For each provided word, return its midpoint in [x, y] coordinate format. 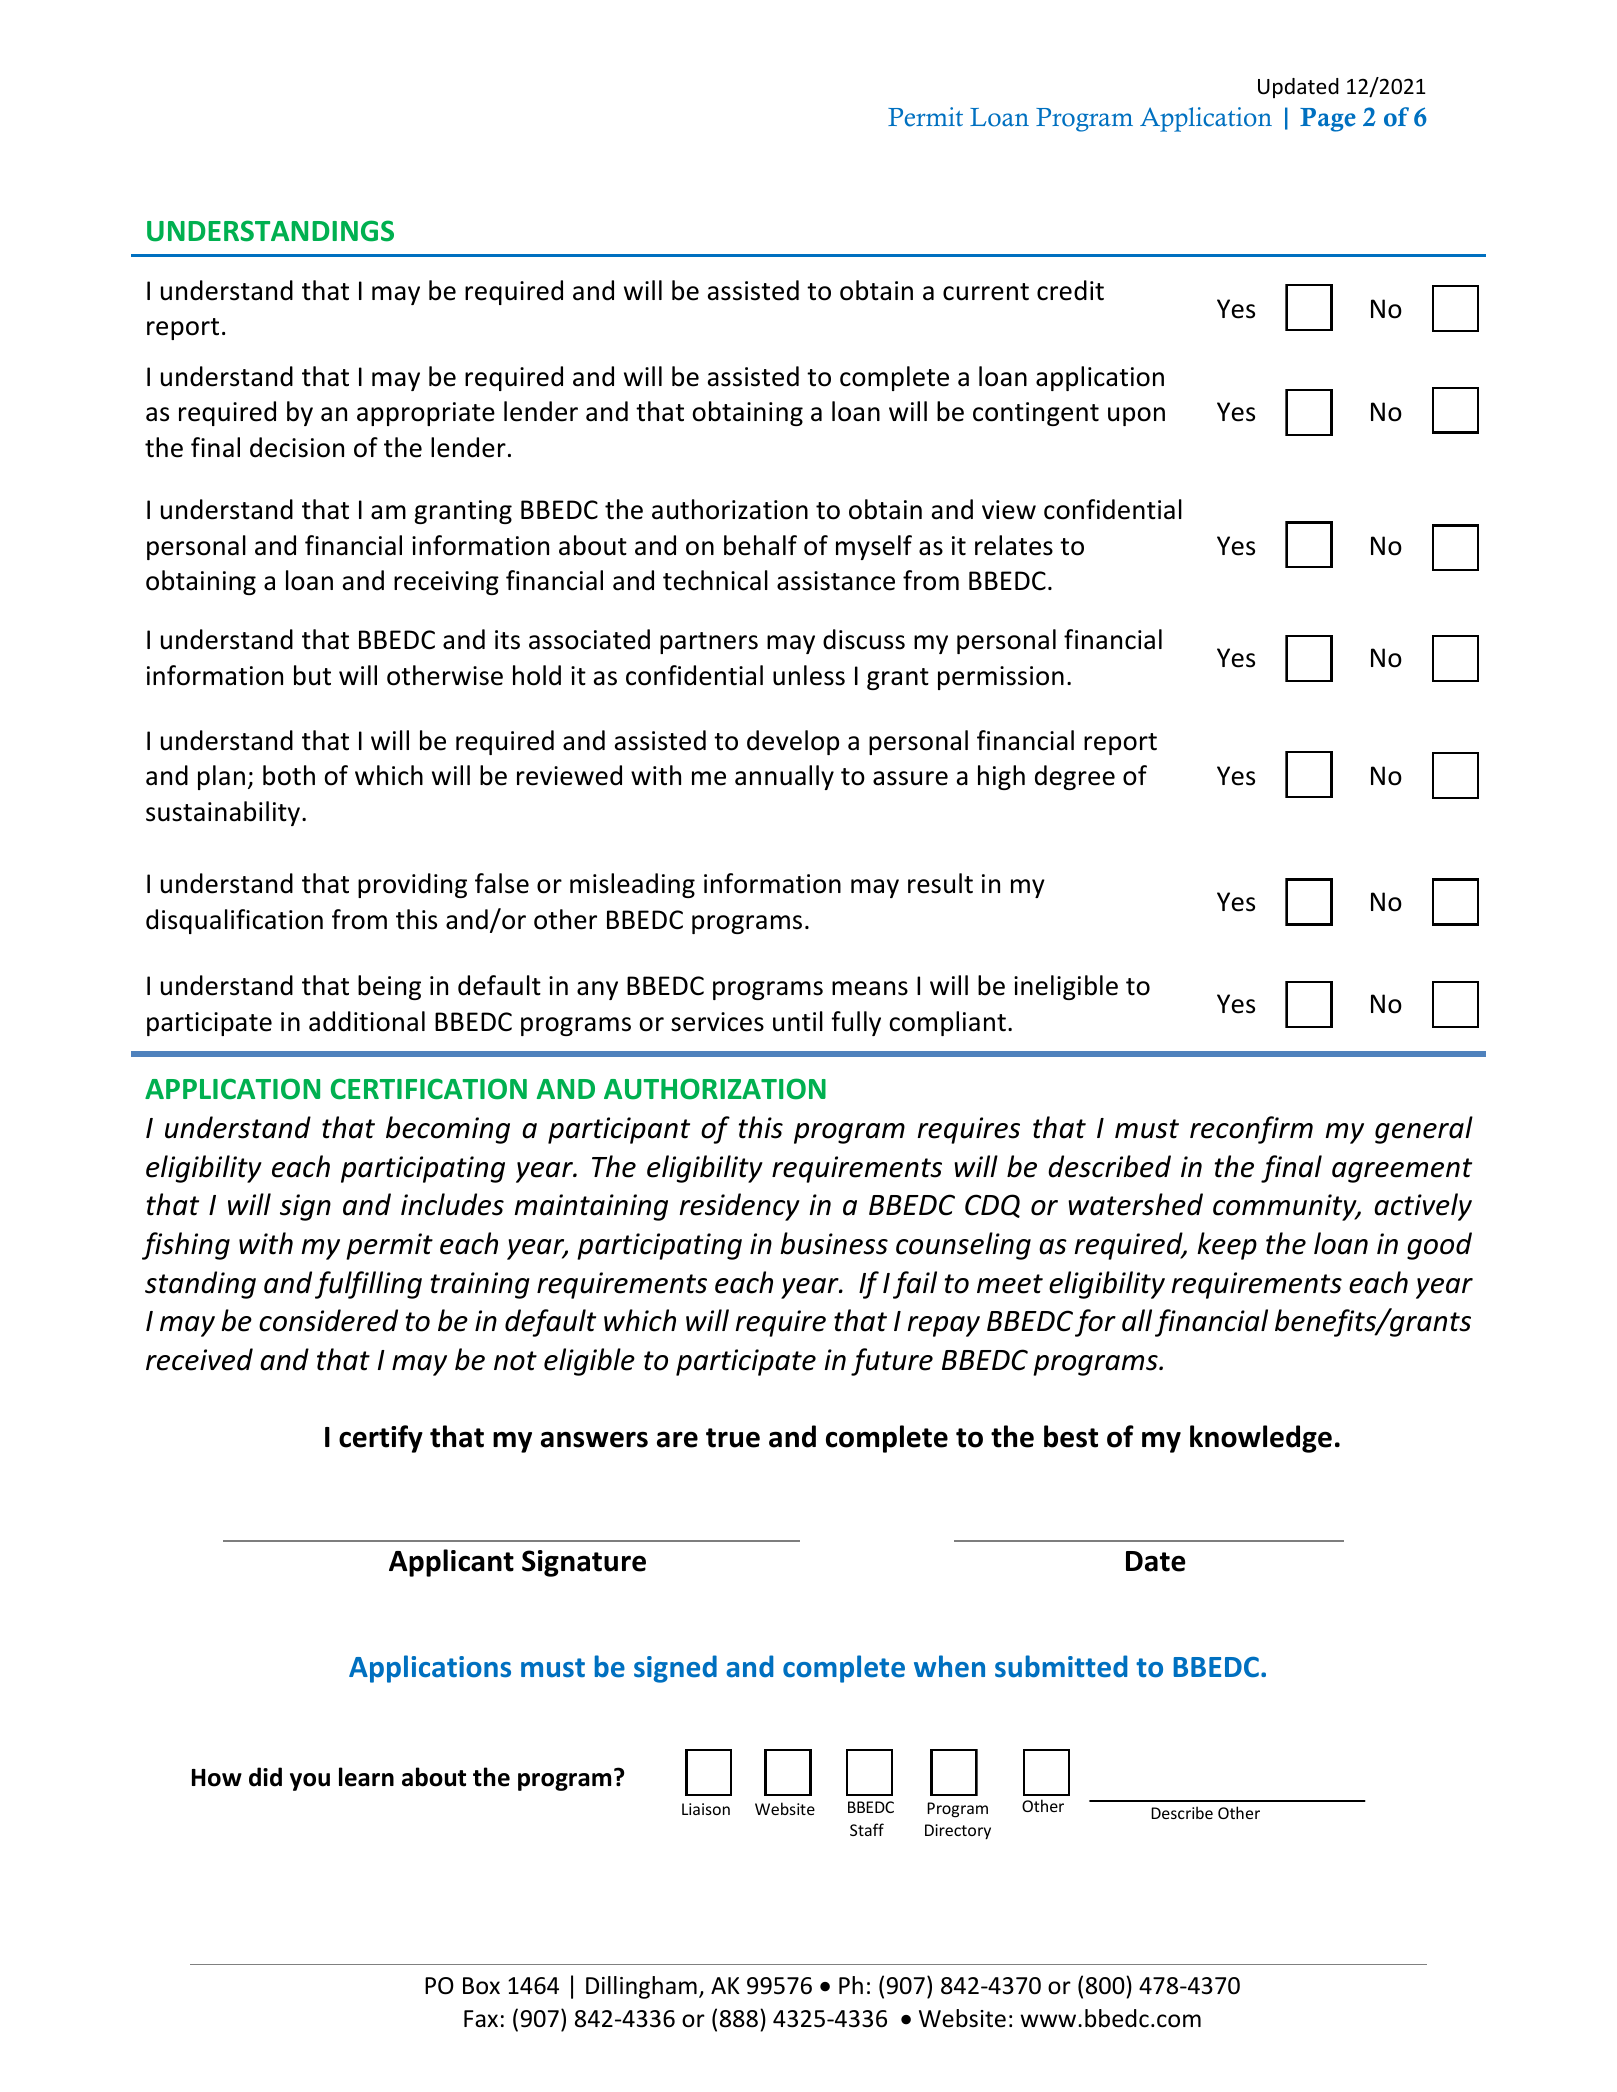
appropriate [426, 414]
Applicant [451, 1563]
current [986, 292]
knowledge [1261, 1439]
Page [1328, 120]
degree [1075, 777]
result [940, 883]
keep [1227, 1246]
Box [481, 1986]
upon [1136, 416]
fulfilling [368, 1285]
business [834, 1243]
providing [412, 885]
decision [297, 447]
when [949, 1666]
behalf [760, 545]
